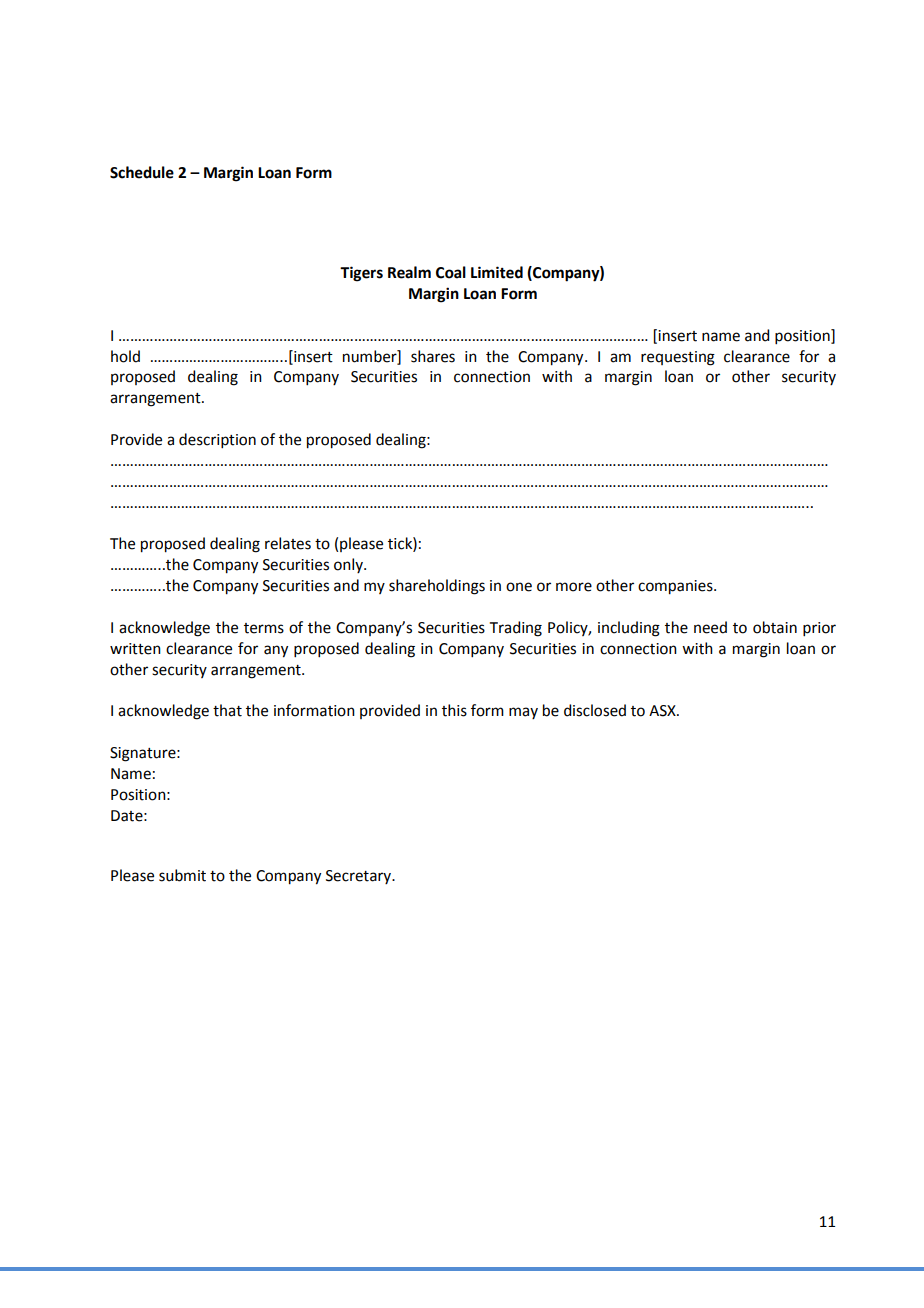 The image size is (924, 1308). Describe the element at coordinates (710, 627) in the document. I see `need` at that location.
